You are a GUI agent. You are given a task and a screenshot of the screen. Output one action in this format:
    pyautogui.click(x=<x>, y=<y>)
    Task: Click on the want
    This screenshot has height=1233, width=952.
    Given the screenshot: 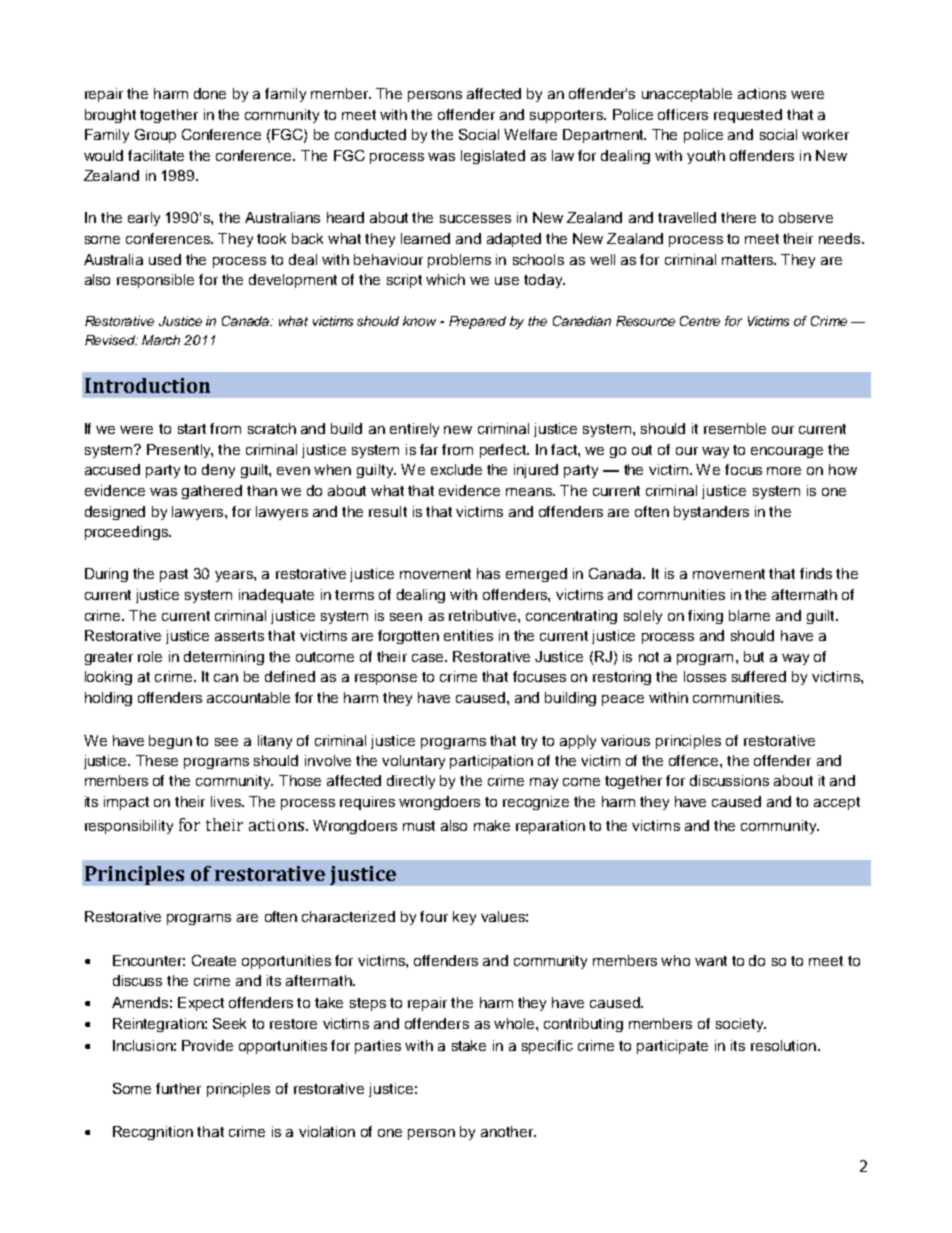 What is the action you would take?
    pyautogui.click(x=711, y=961)
